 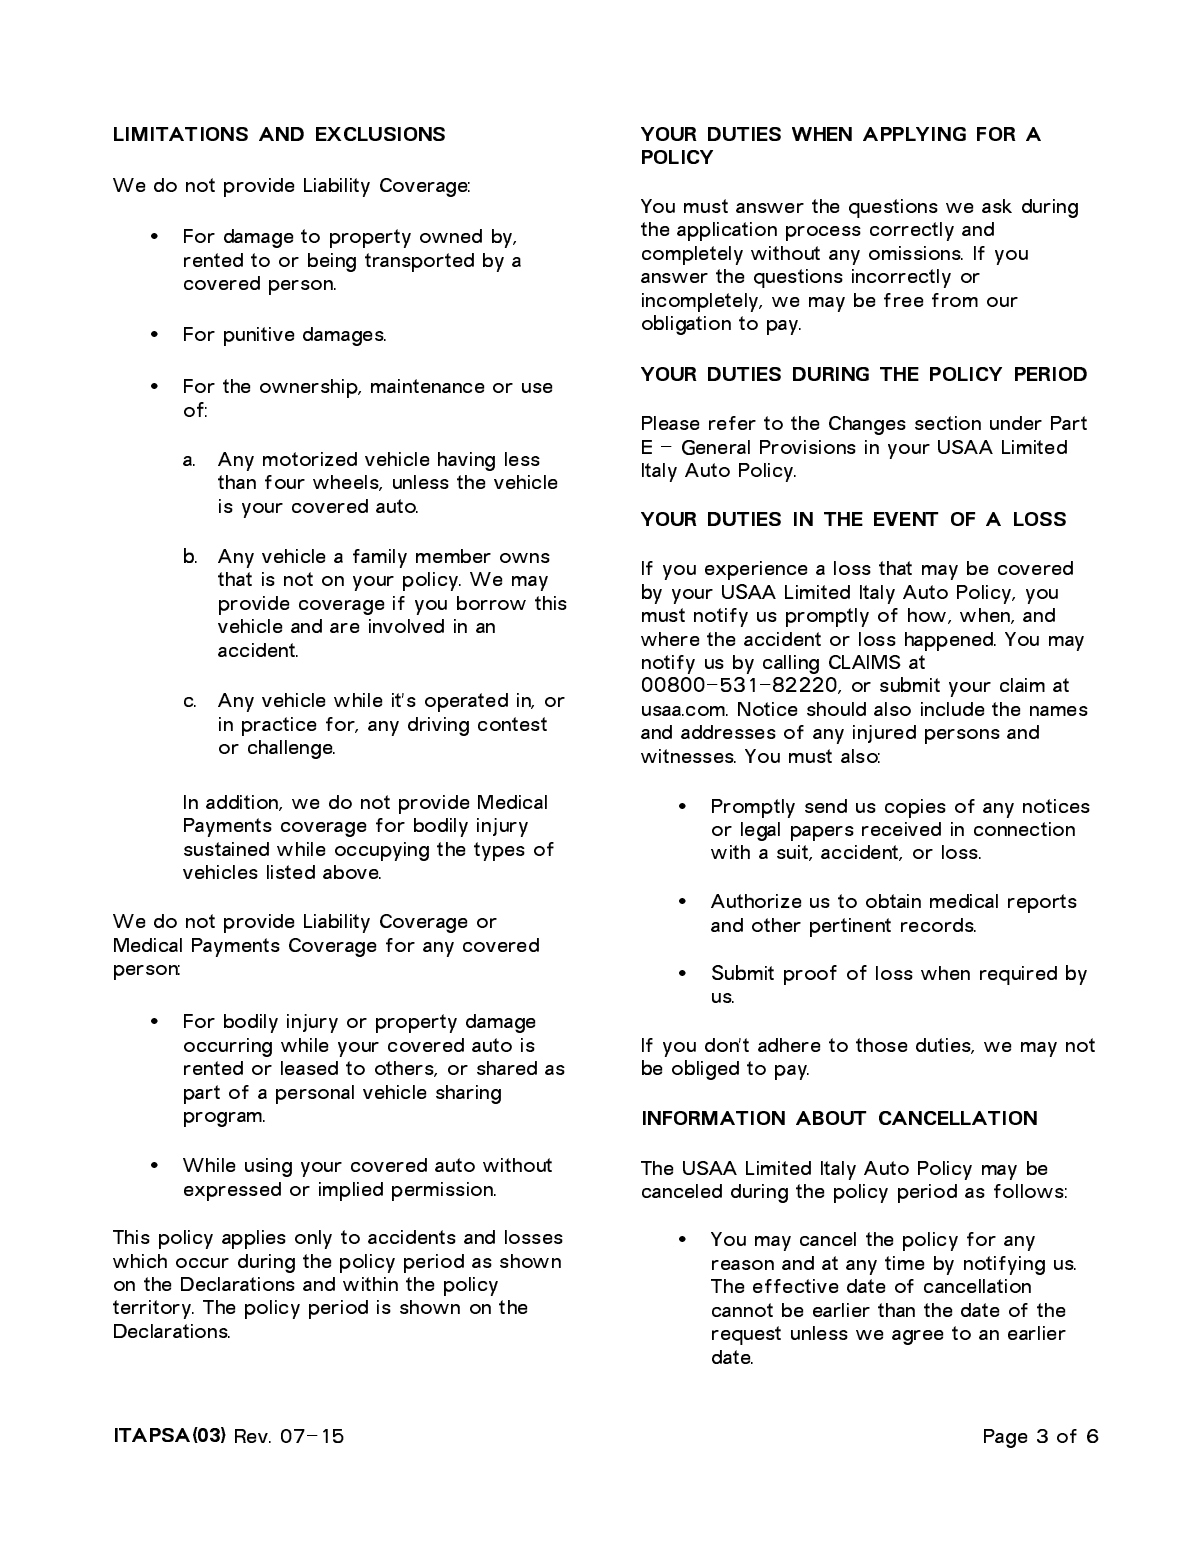 What do you see at coordinates (915, 808) in the screenshot?
I see `copies` at bounding box center [915, 808].
